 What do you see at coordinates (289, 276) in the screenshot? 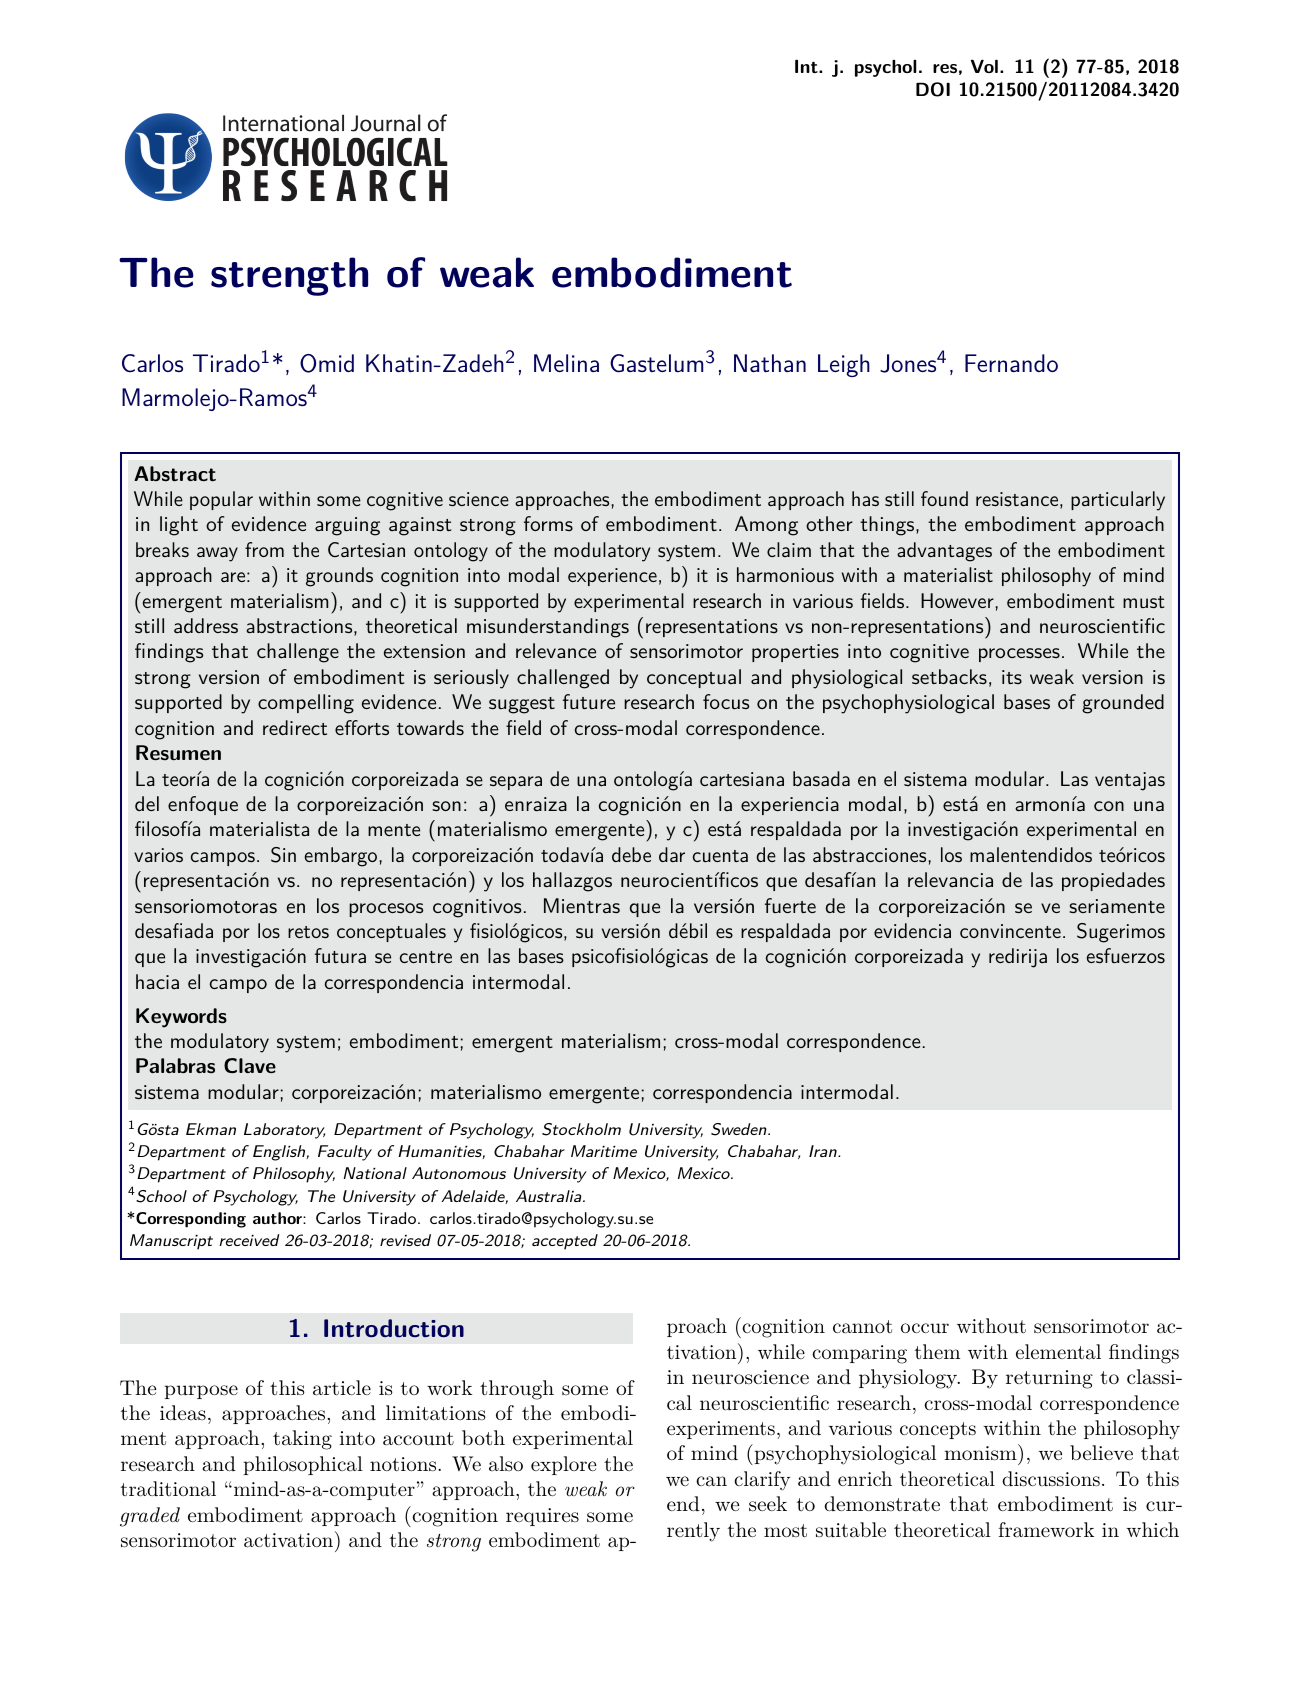
I see `strength` at bounding box center [289, 276].
